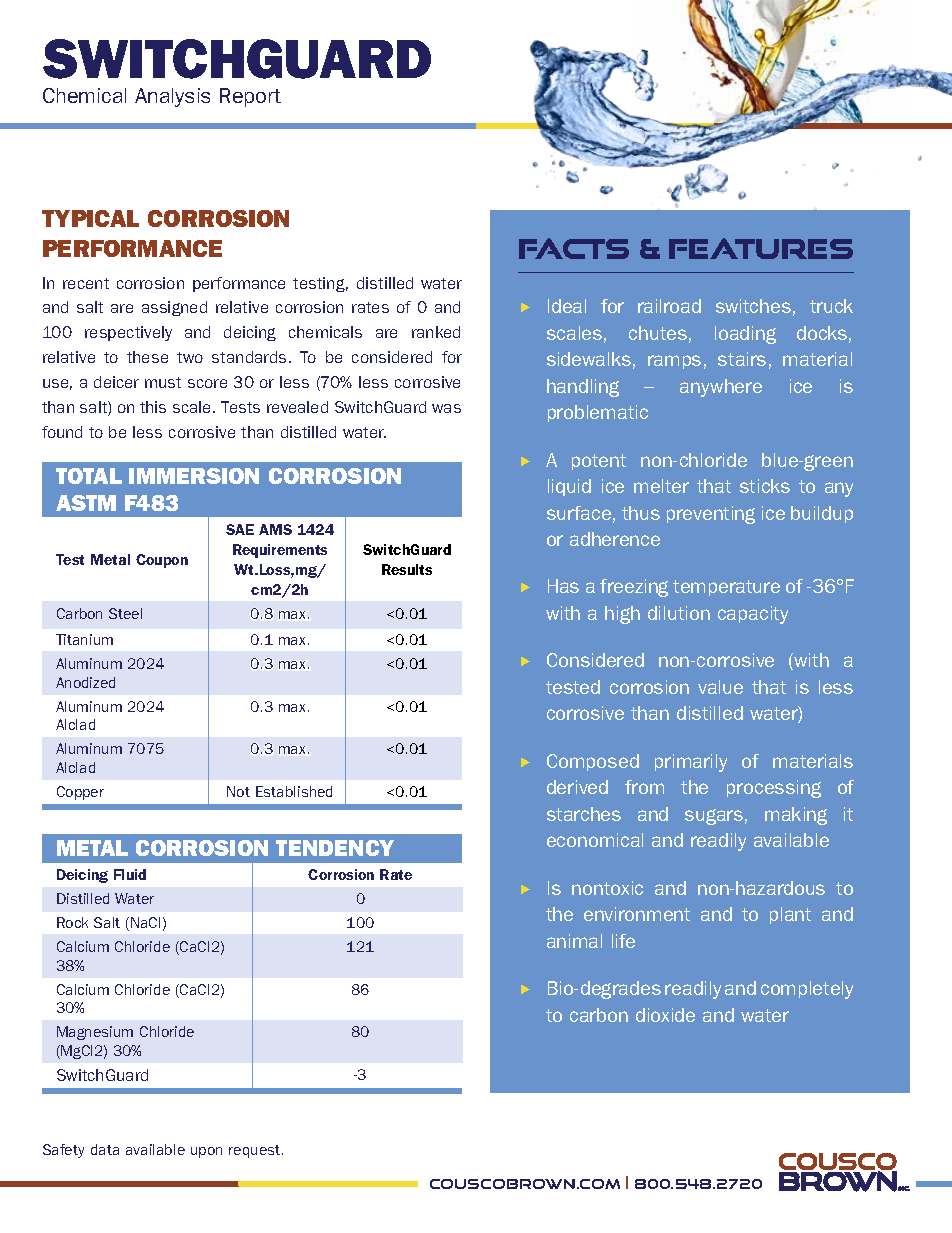 This screenshot has height=1233, width=952. What do you see at coordinates (790, 915) in the screenshot?
I see `plant` at bounding box center [790, 915].
